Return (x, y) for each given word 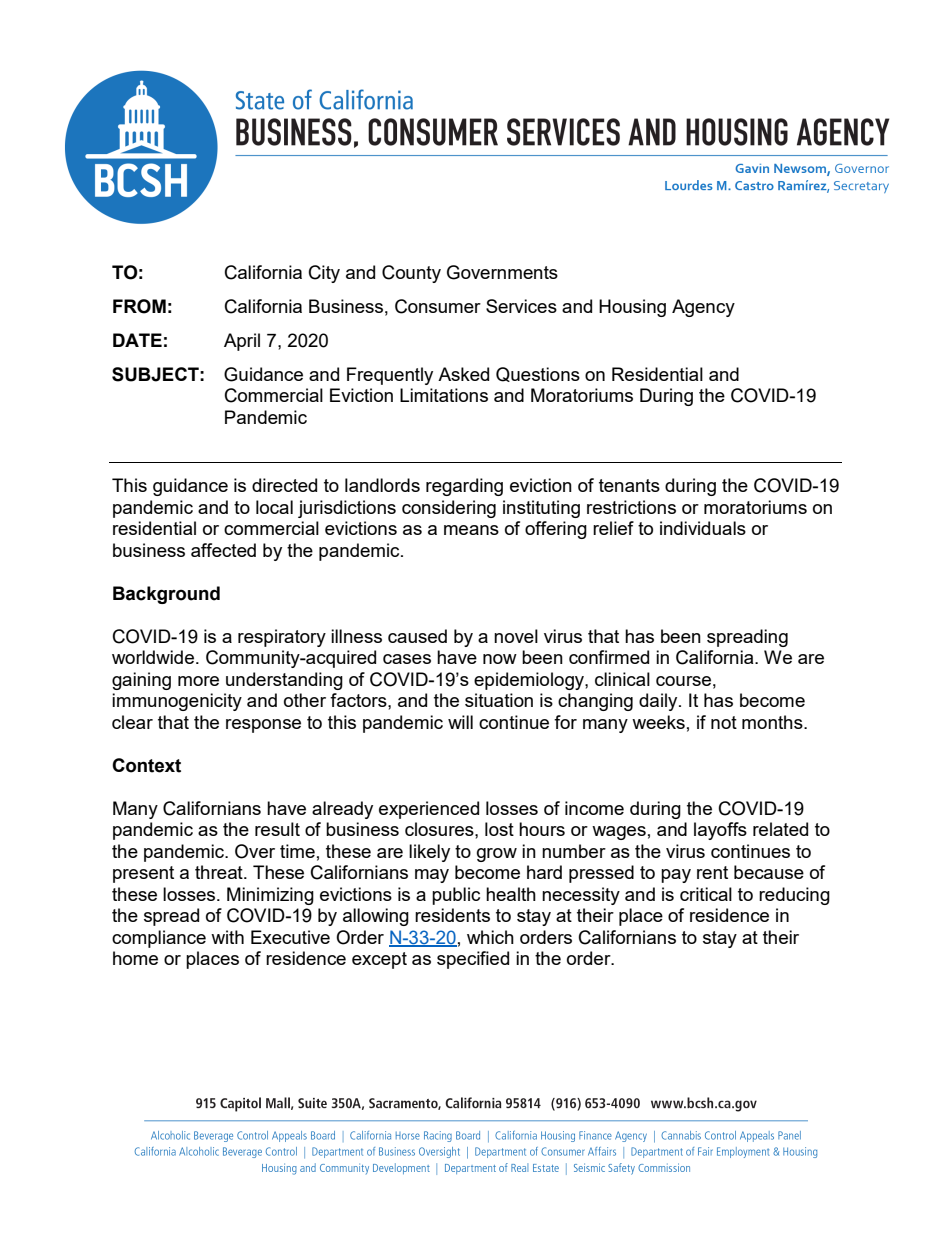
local (274, 507)
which (490, 937)
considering (449, 509)
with (227, 937)
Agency (703, 308)
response (263, 726)
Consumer (438, 306)
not (724, 722)
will (460, 722)
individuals (703, 528)
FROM (139, 306)
